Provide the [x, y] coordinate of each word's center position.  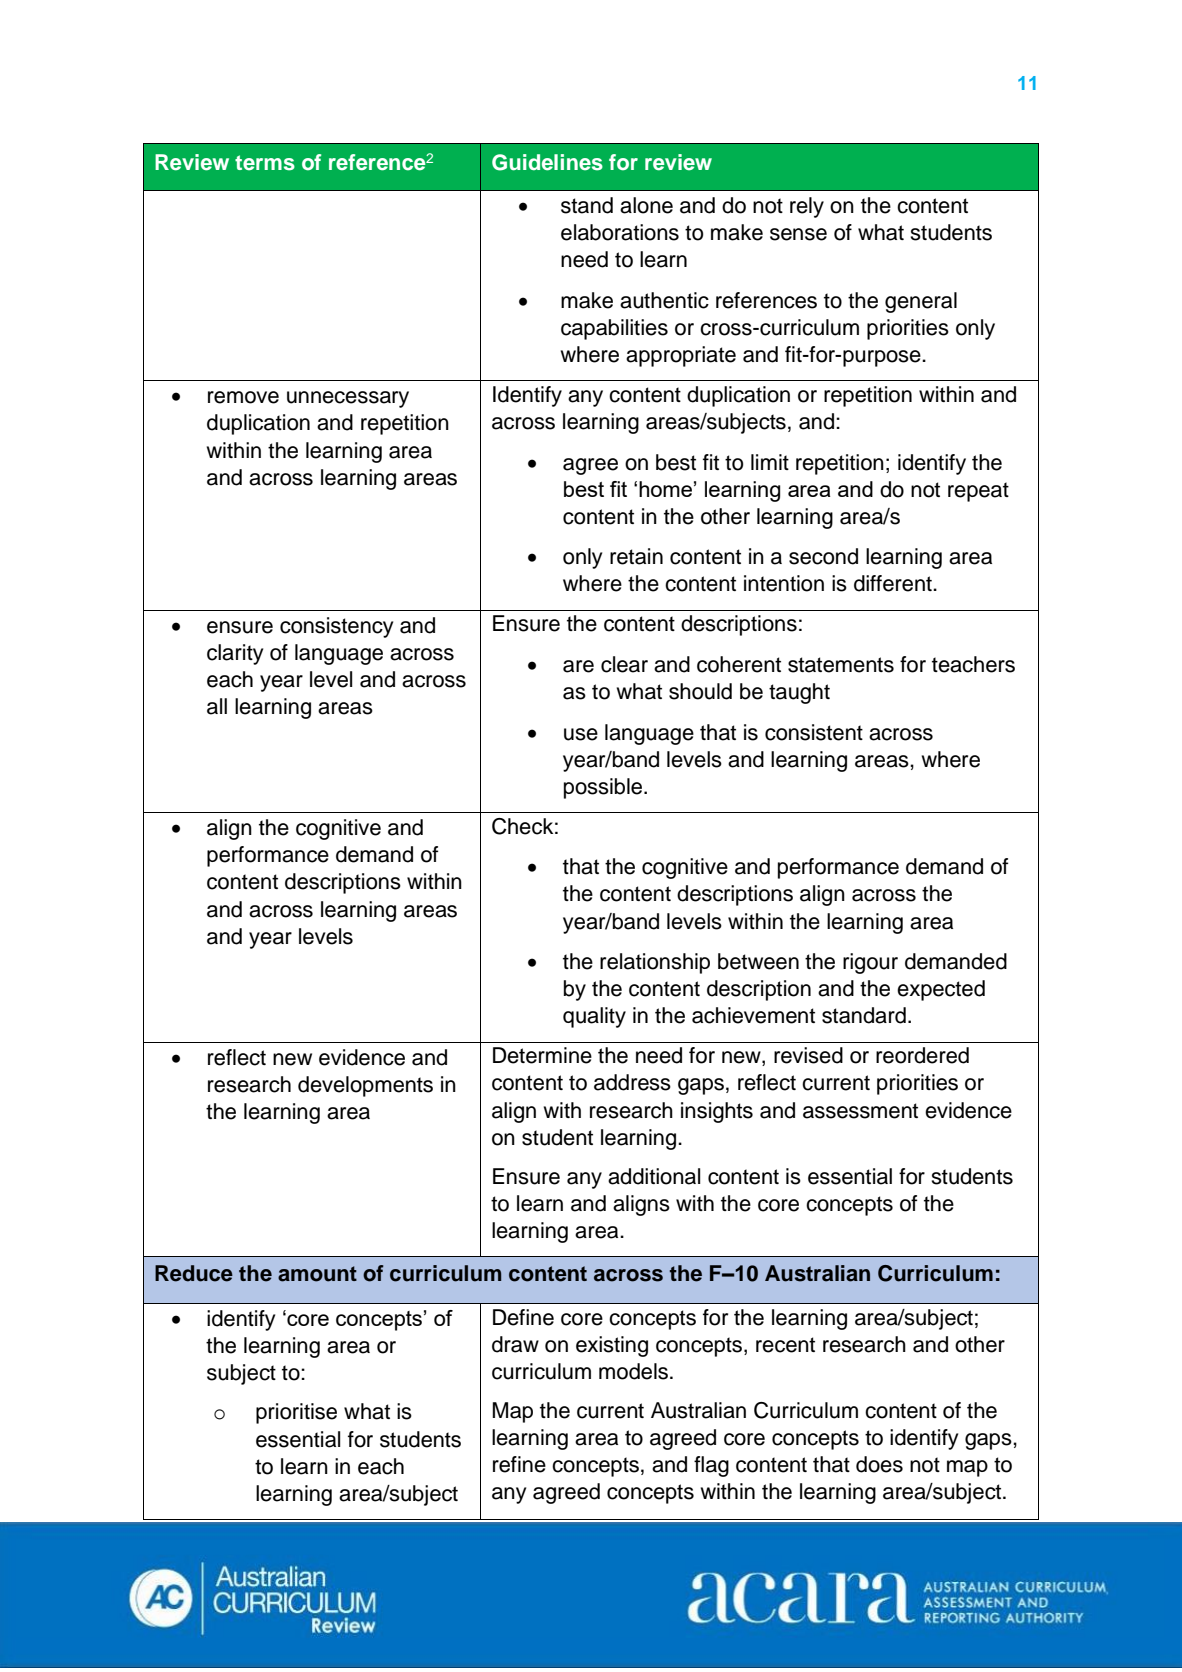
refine [519, 1464]
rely [807, 207]
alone [646, 205]
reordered [922, 1055]
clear [624, 664]
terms [265, 163]
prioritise [296, 1413]
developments [365, 1086]
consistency [336, 627]
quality [594, 1017]
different [894, 583]
